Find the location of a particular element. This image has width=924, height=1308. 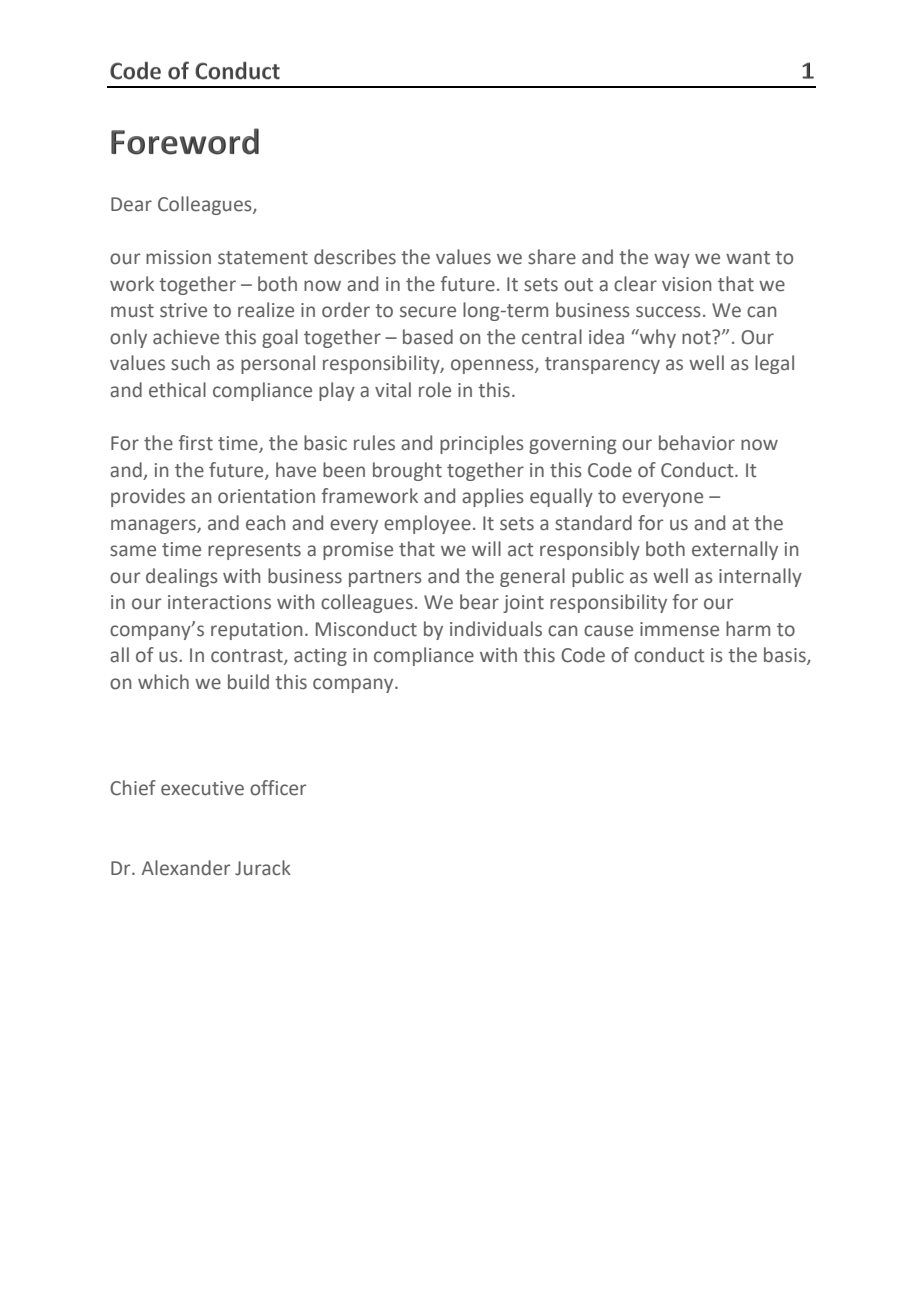

represents is located at coordinates (254, 551).
